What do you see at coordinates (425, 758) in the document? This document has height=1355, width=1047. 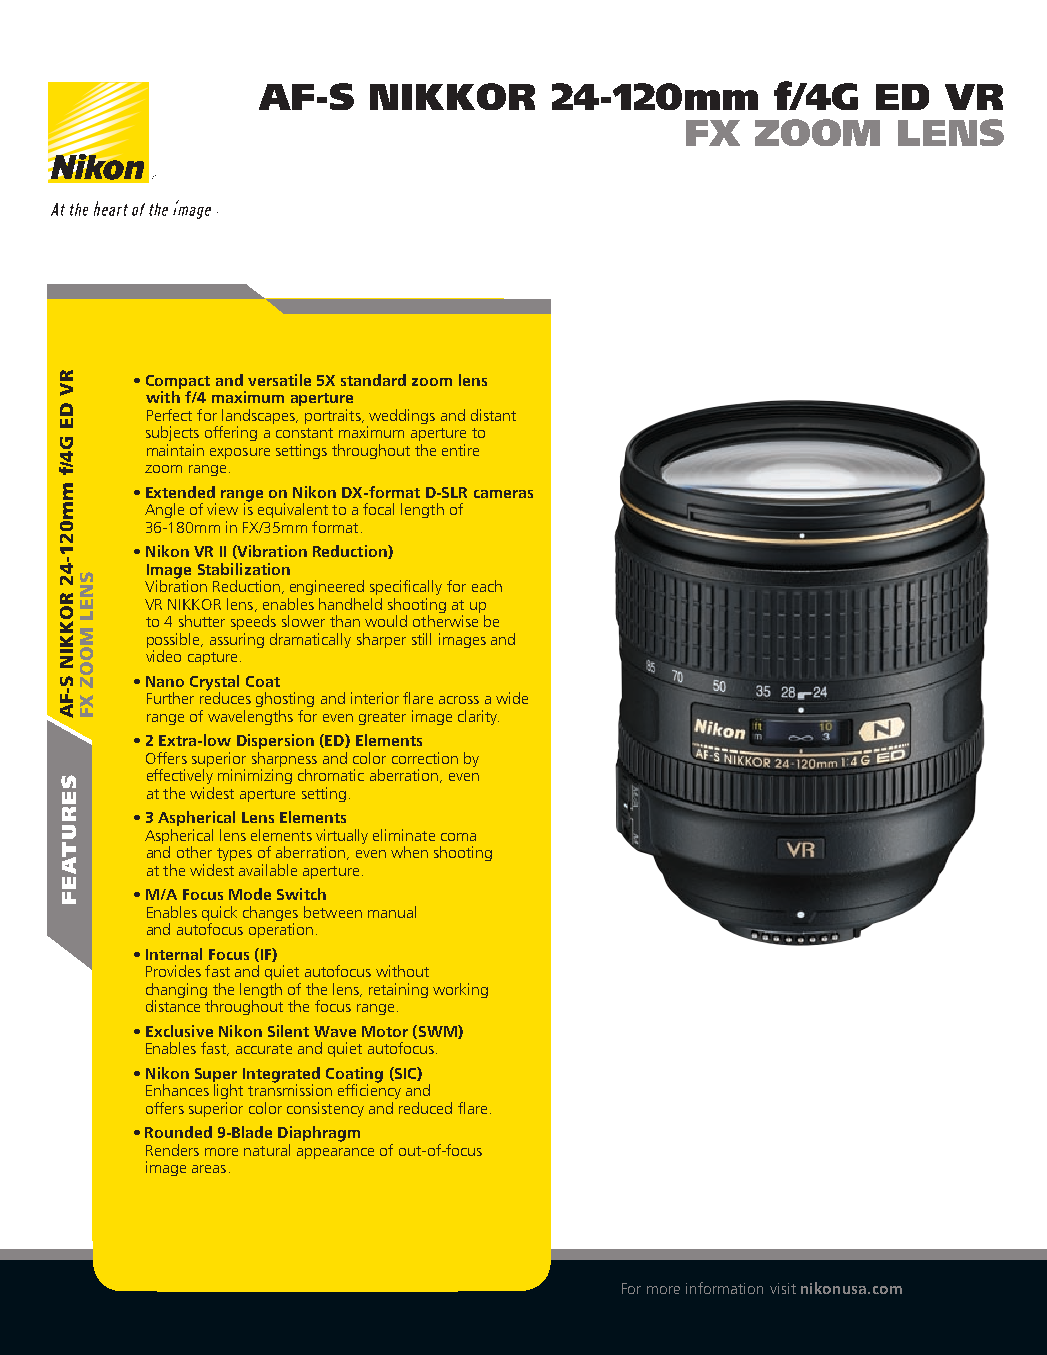 I see `correction` at bounding box center [425, 758].
